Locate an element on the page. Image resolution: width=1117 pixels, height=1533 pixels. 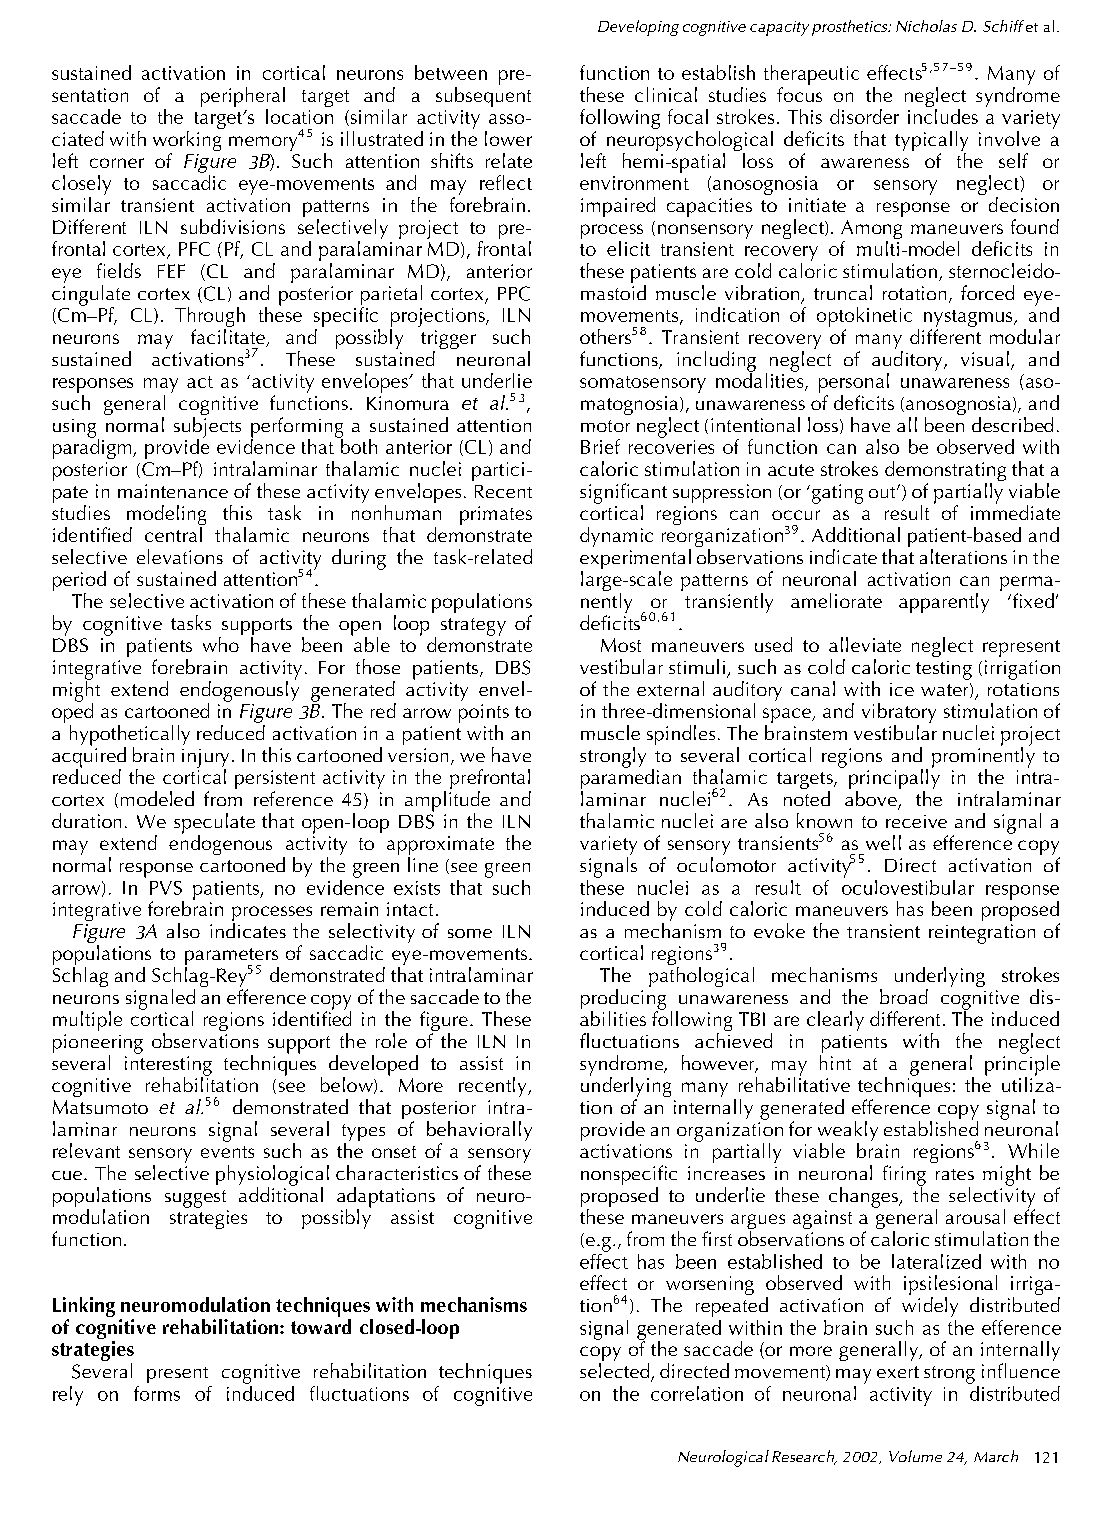
central is located at coordinates (173, 534).
